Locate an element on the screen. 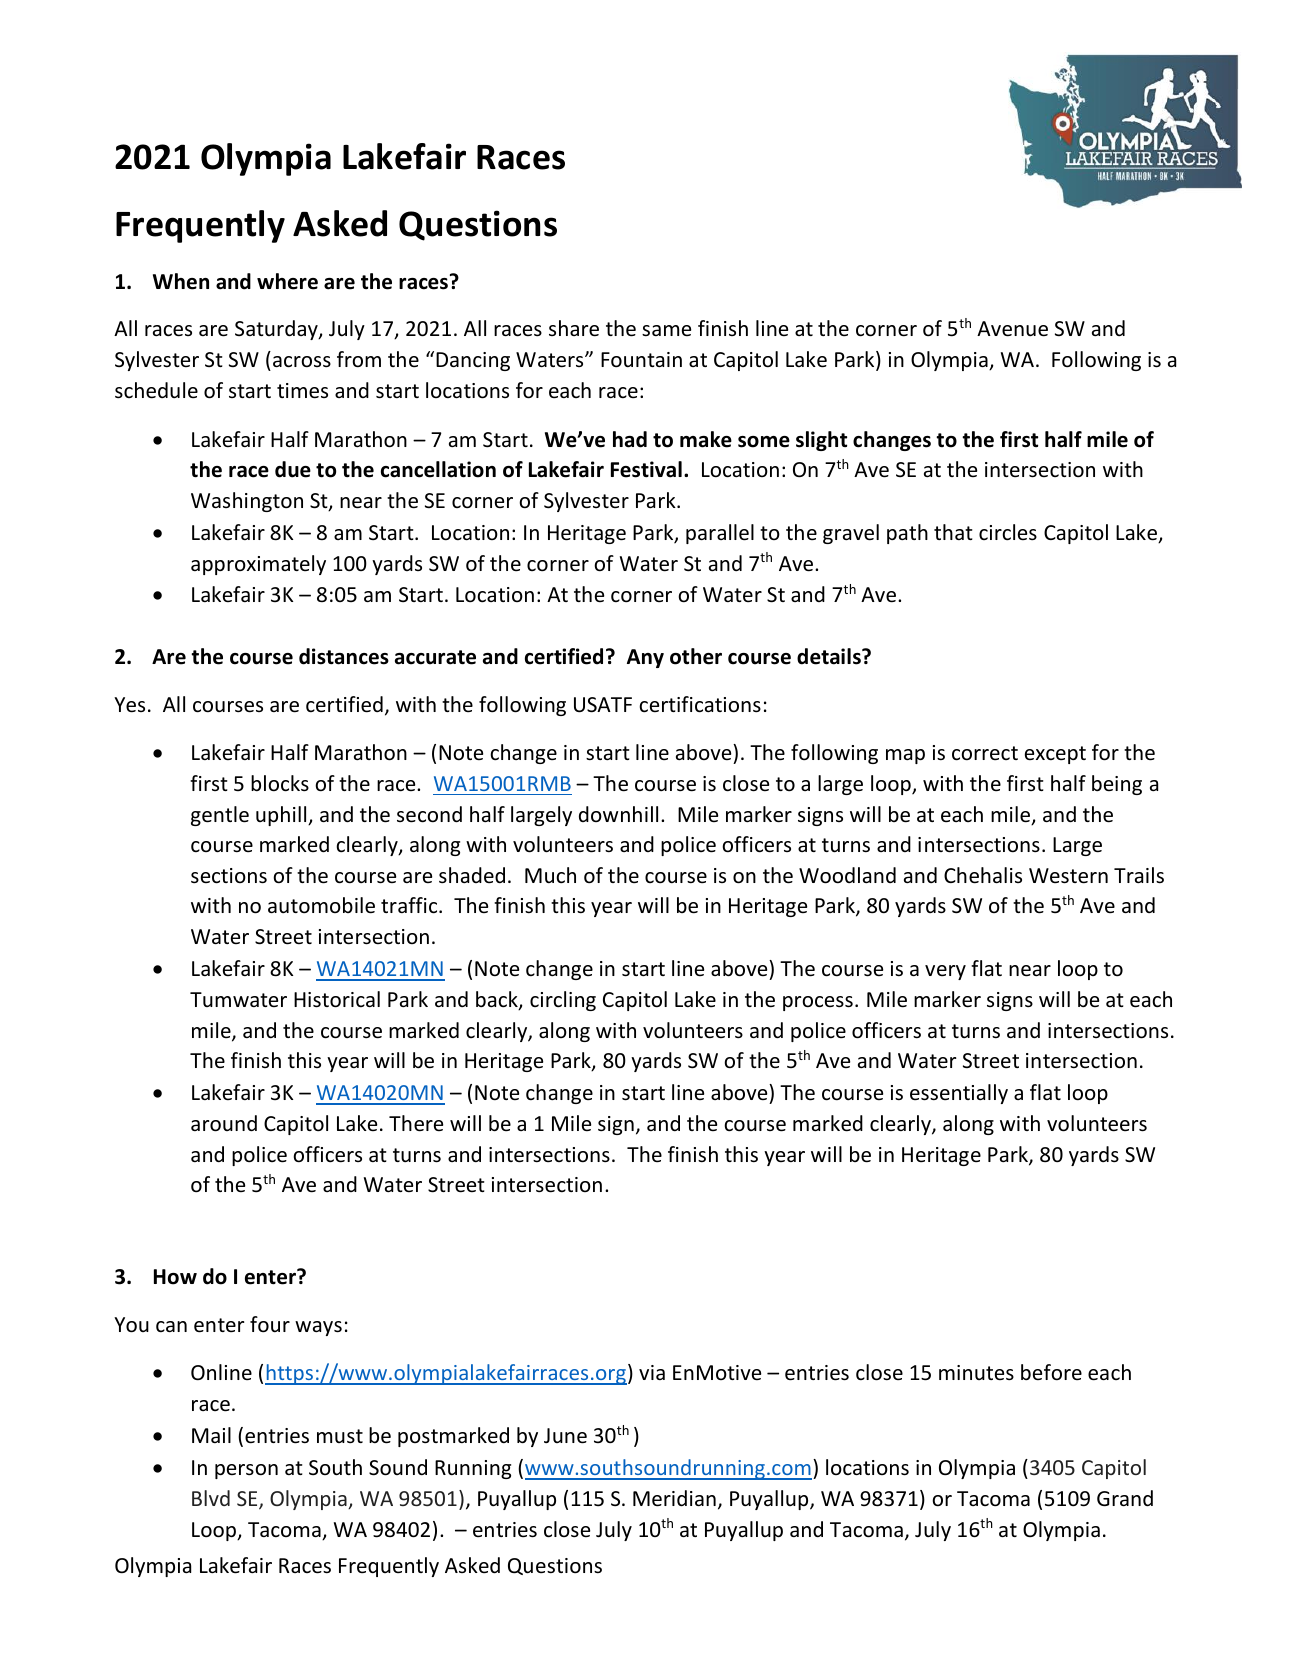 This screenshot has width=1295, height=1676. Meridian is located at coordinates (674, 1498).
